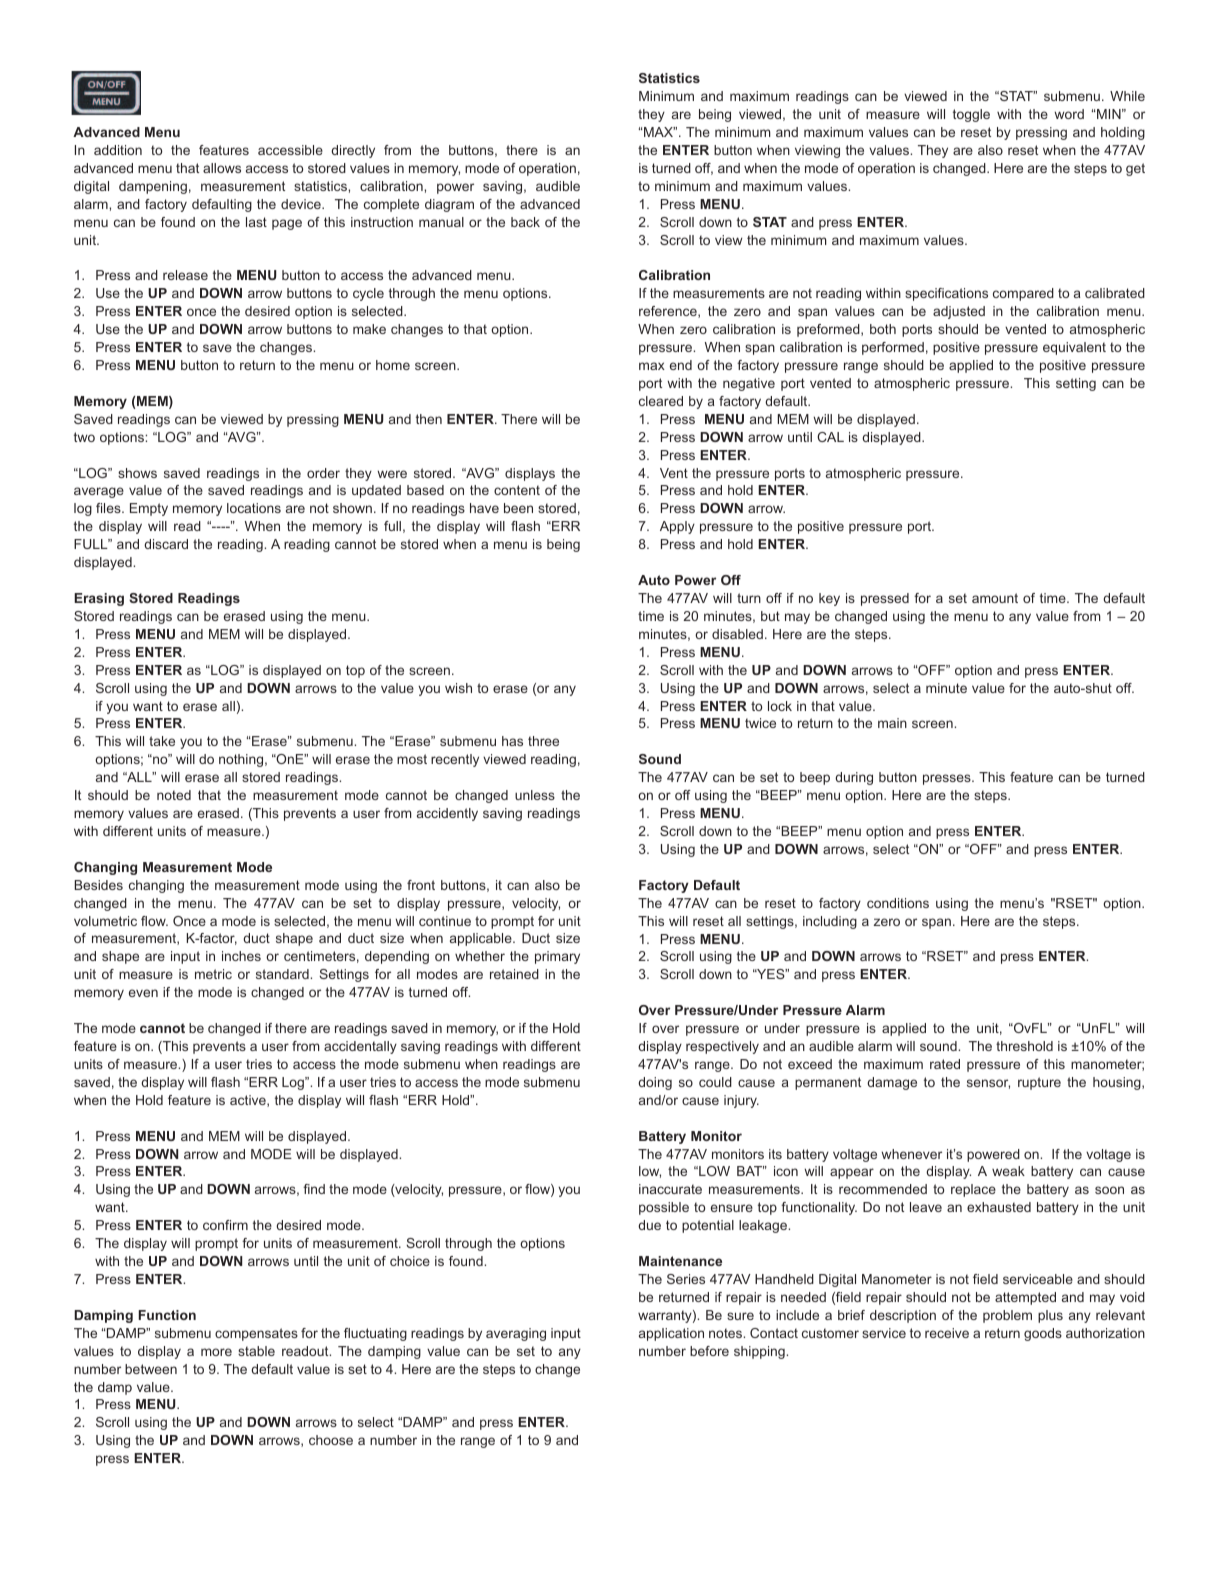 The height and width of the screenshot is (1577, 1219). What do you see at coordinates (222, 168) in the screenshot?
I see `allows` at bounding box center [222, 168].
